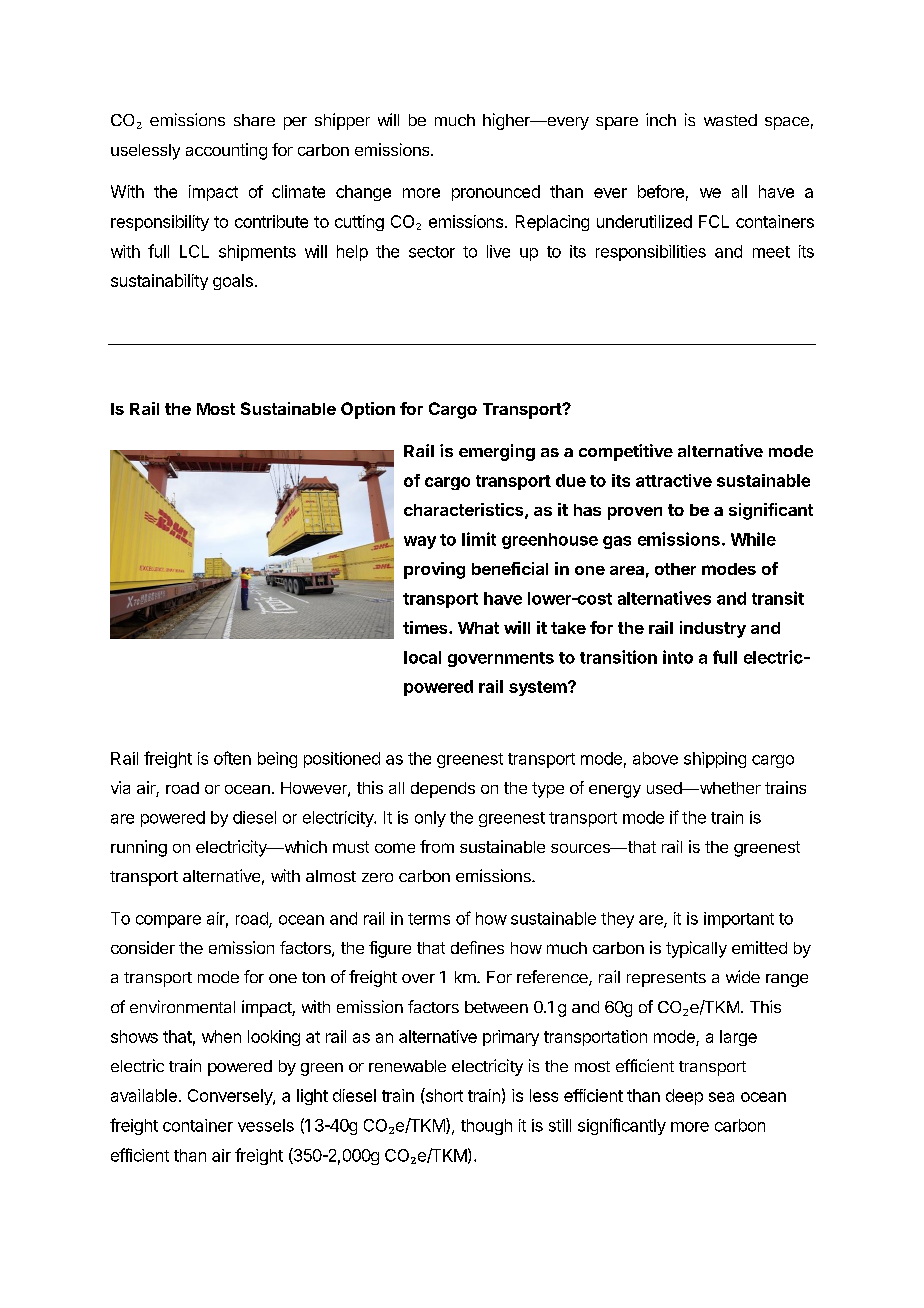 The height and width of the document is (1308, 924). Describe the element at coordinates (432, 252) in the document. I see `sector` at that location.
